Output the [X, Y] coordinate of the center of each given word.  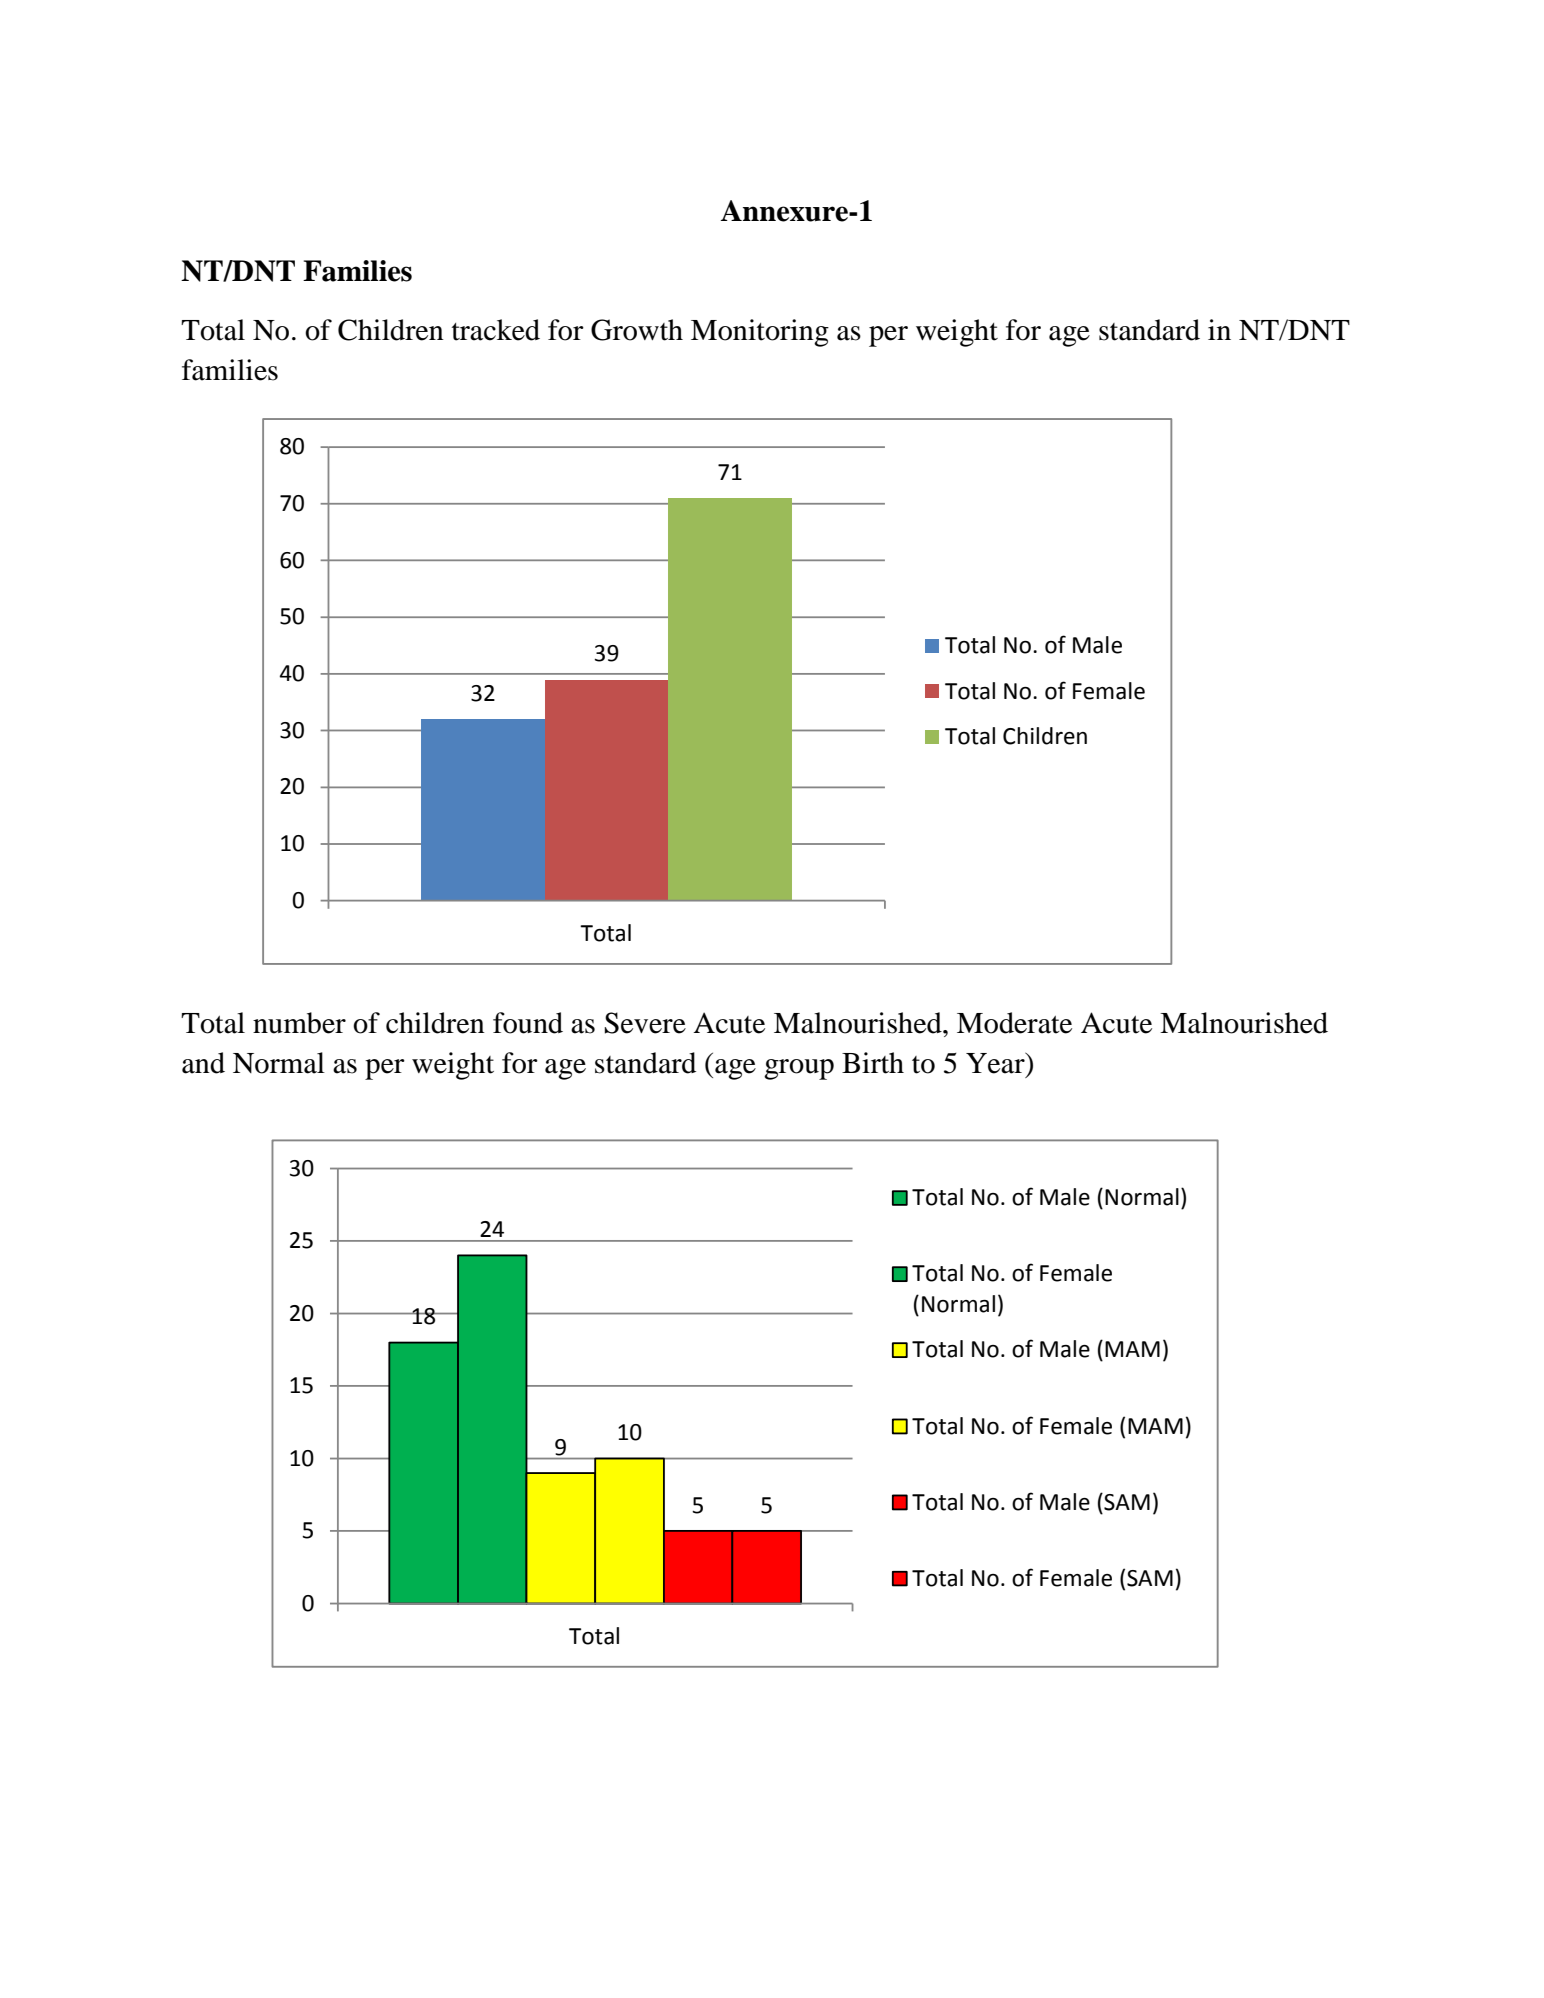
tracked [496, 330]
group [799, 1069]
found [528, 1023]
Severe [645, 1023]
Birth [873, 1063]
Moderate [1014, 1023]
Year [996, 1063]
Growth [637, 330]
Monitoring [760, 333]
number [299, 1023]
